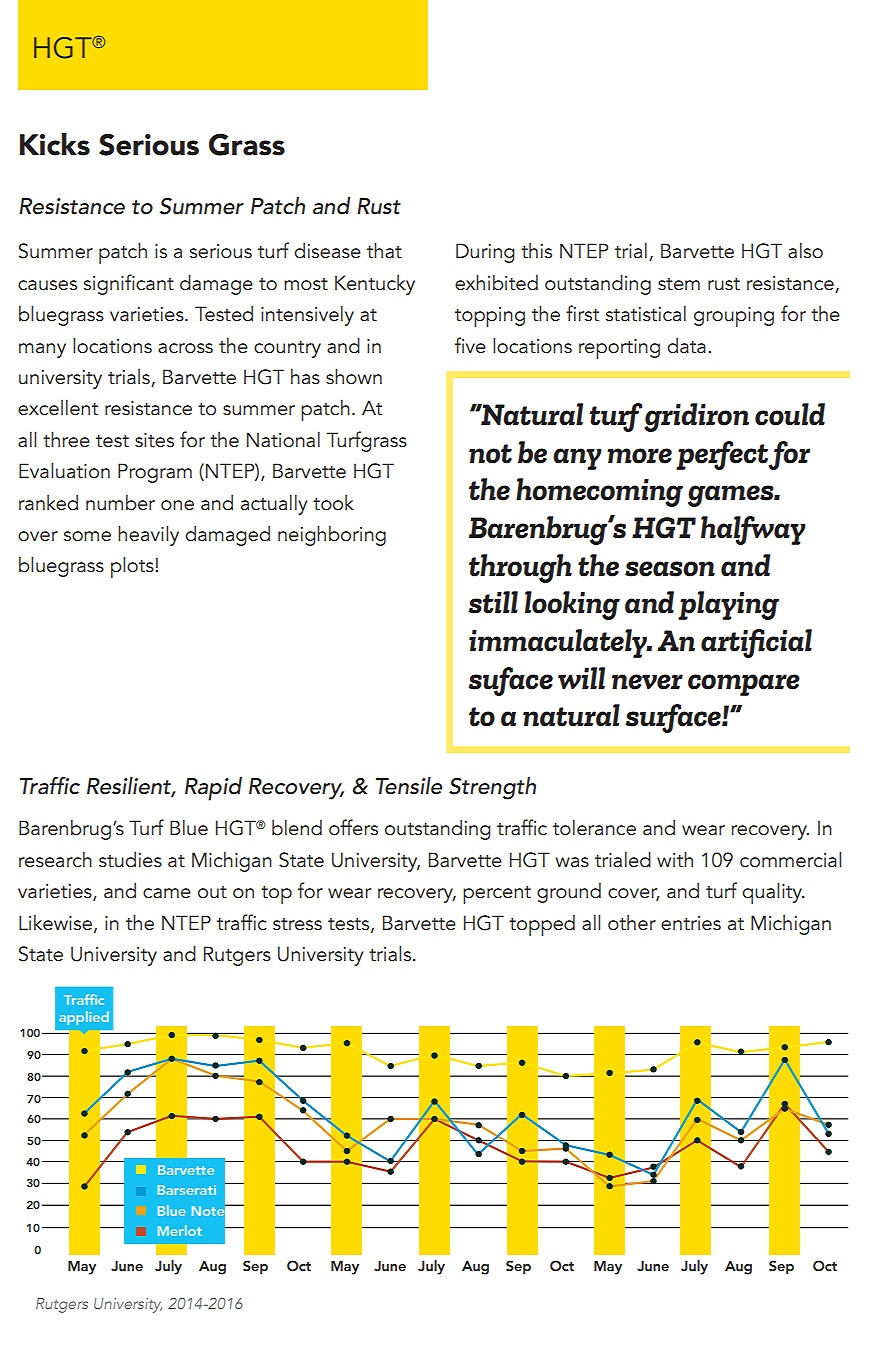 Image resolution: width=887 pixels, height=1372 pixels. What do you see at coordinates (696, 417) in the page?
I see `gridiron` at bounding box center [696, 417].
